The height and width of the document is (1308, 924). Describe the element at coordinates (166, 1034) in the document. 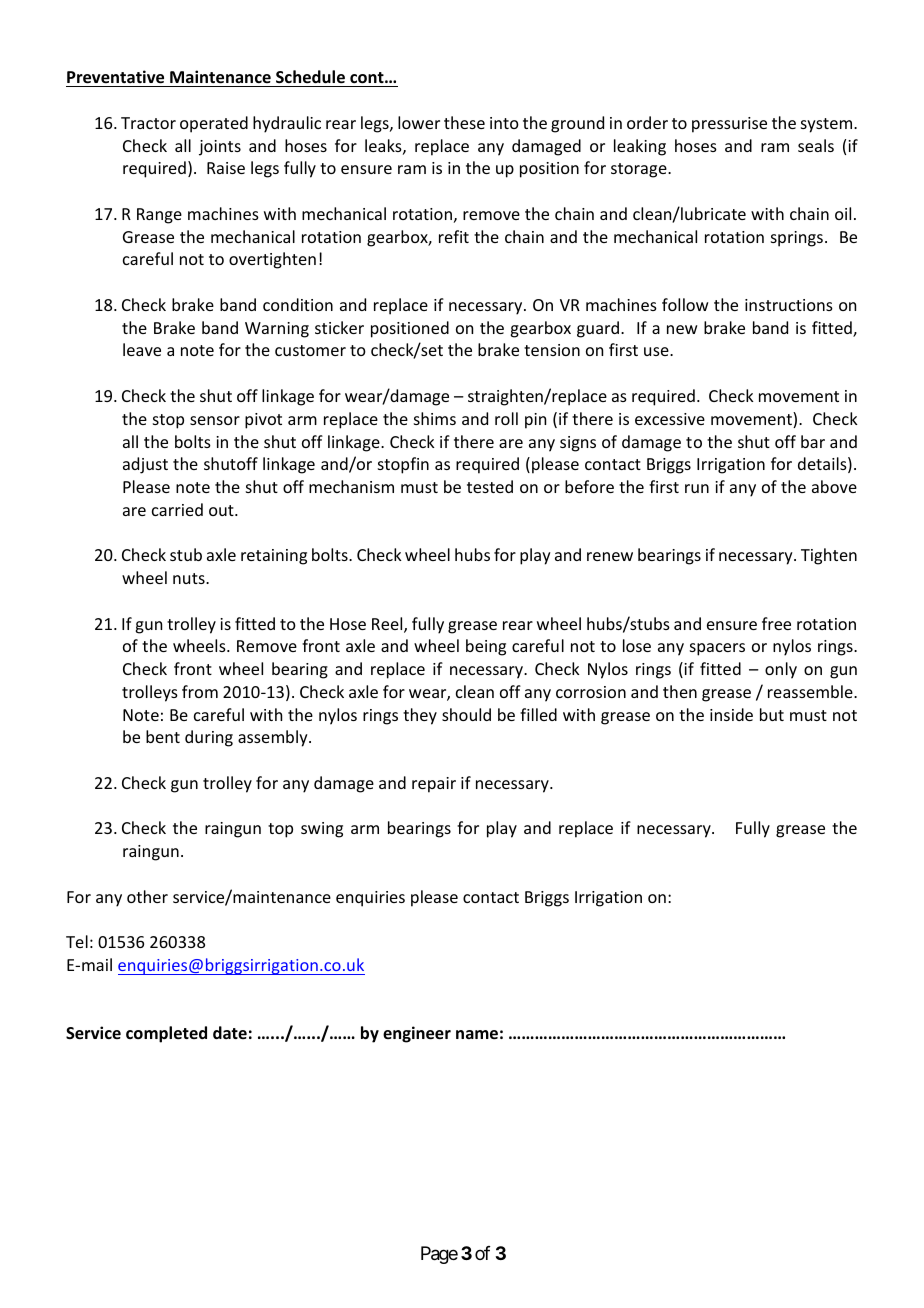

I see `completed` at that location.
